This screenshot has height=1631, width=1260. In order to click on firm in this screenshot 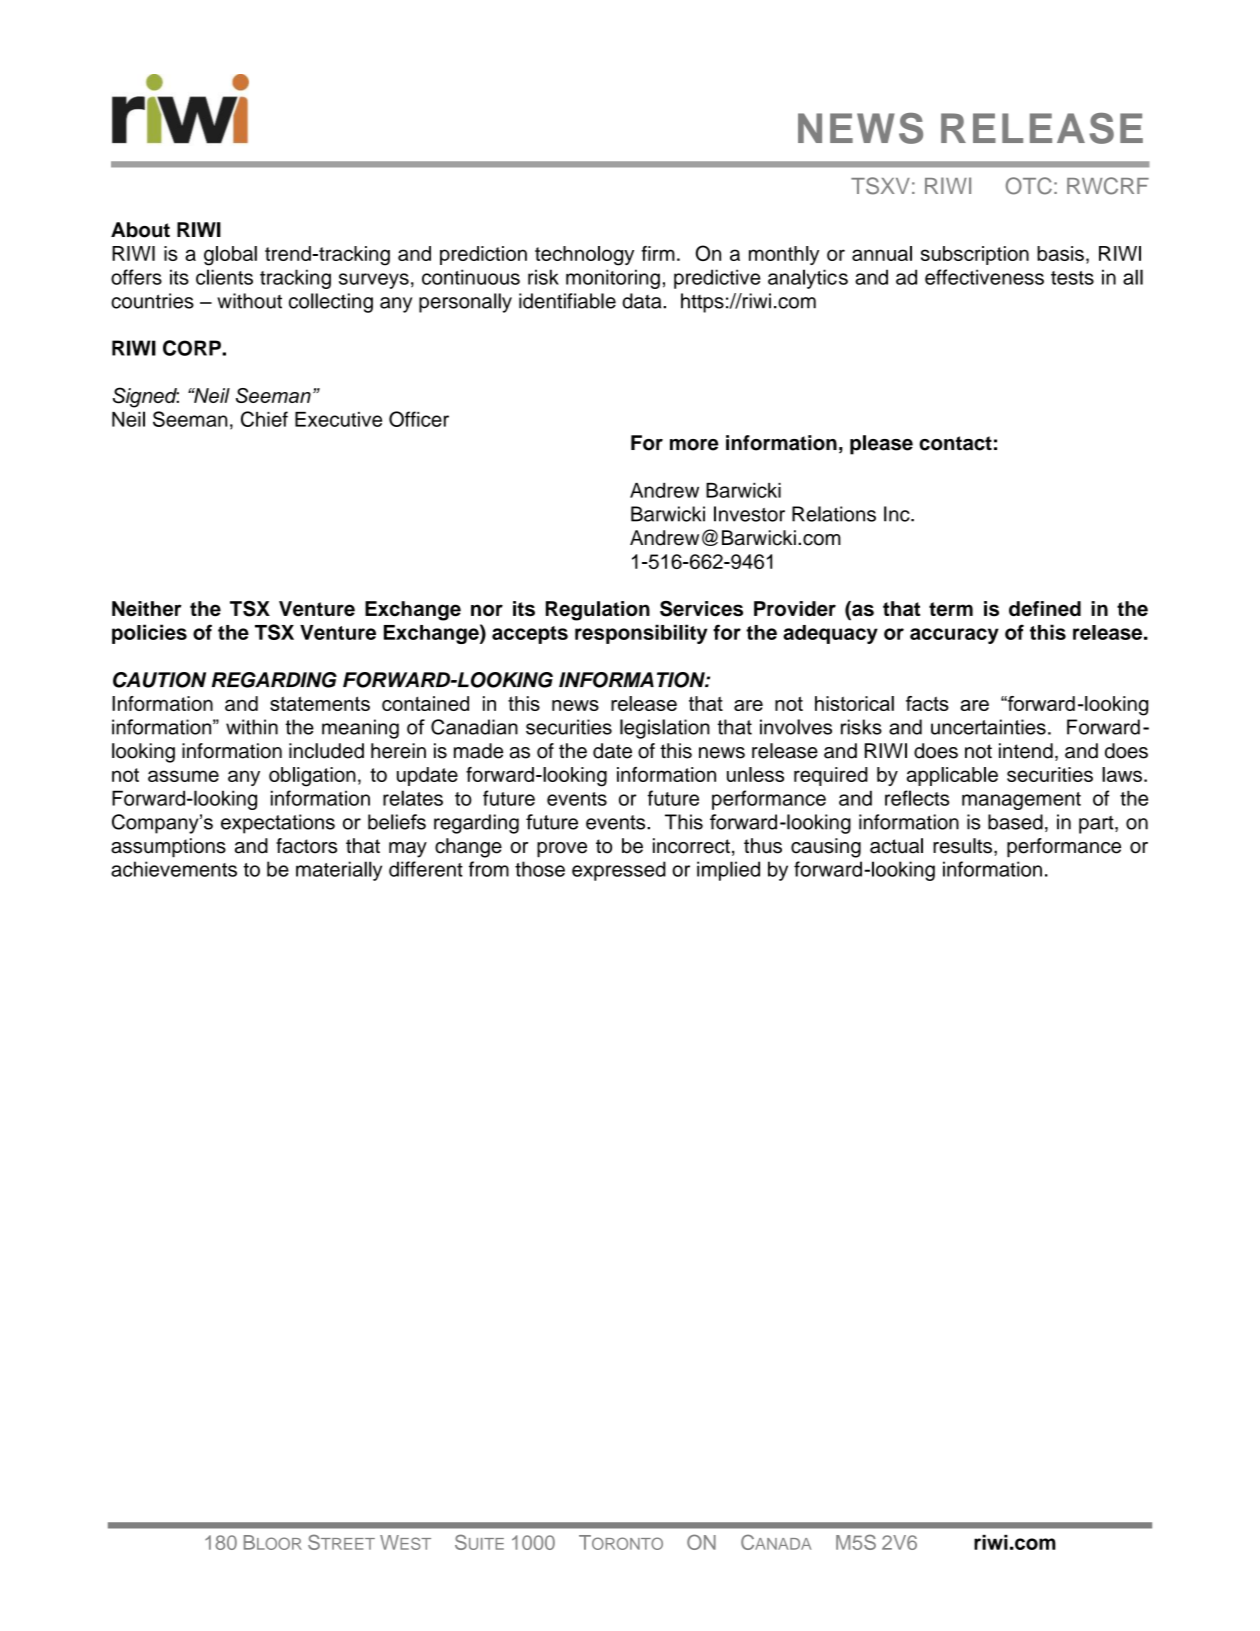, I will do `click(658, 253)`.
